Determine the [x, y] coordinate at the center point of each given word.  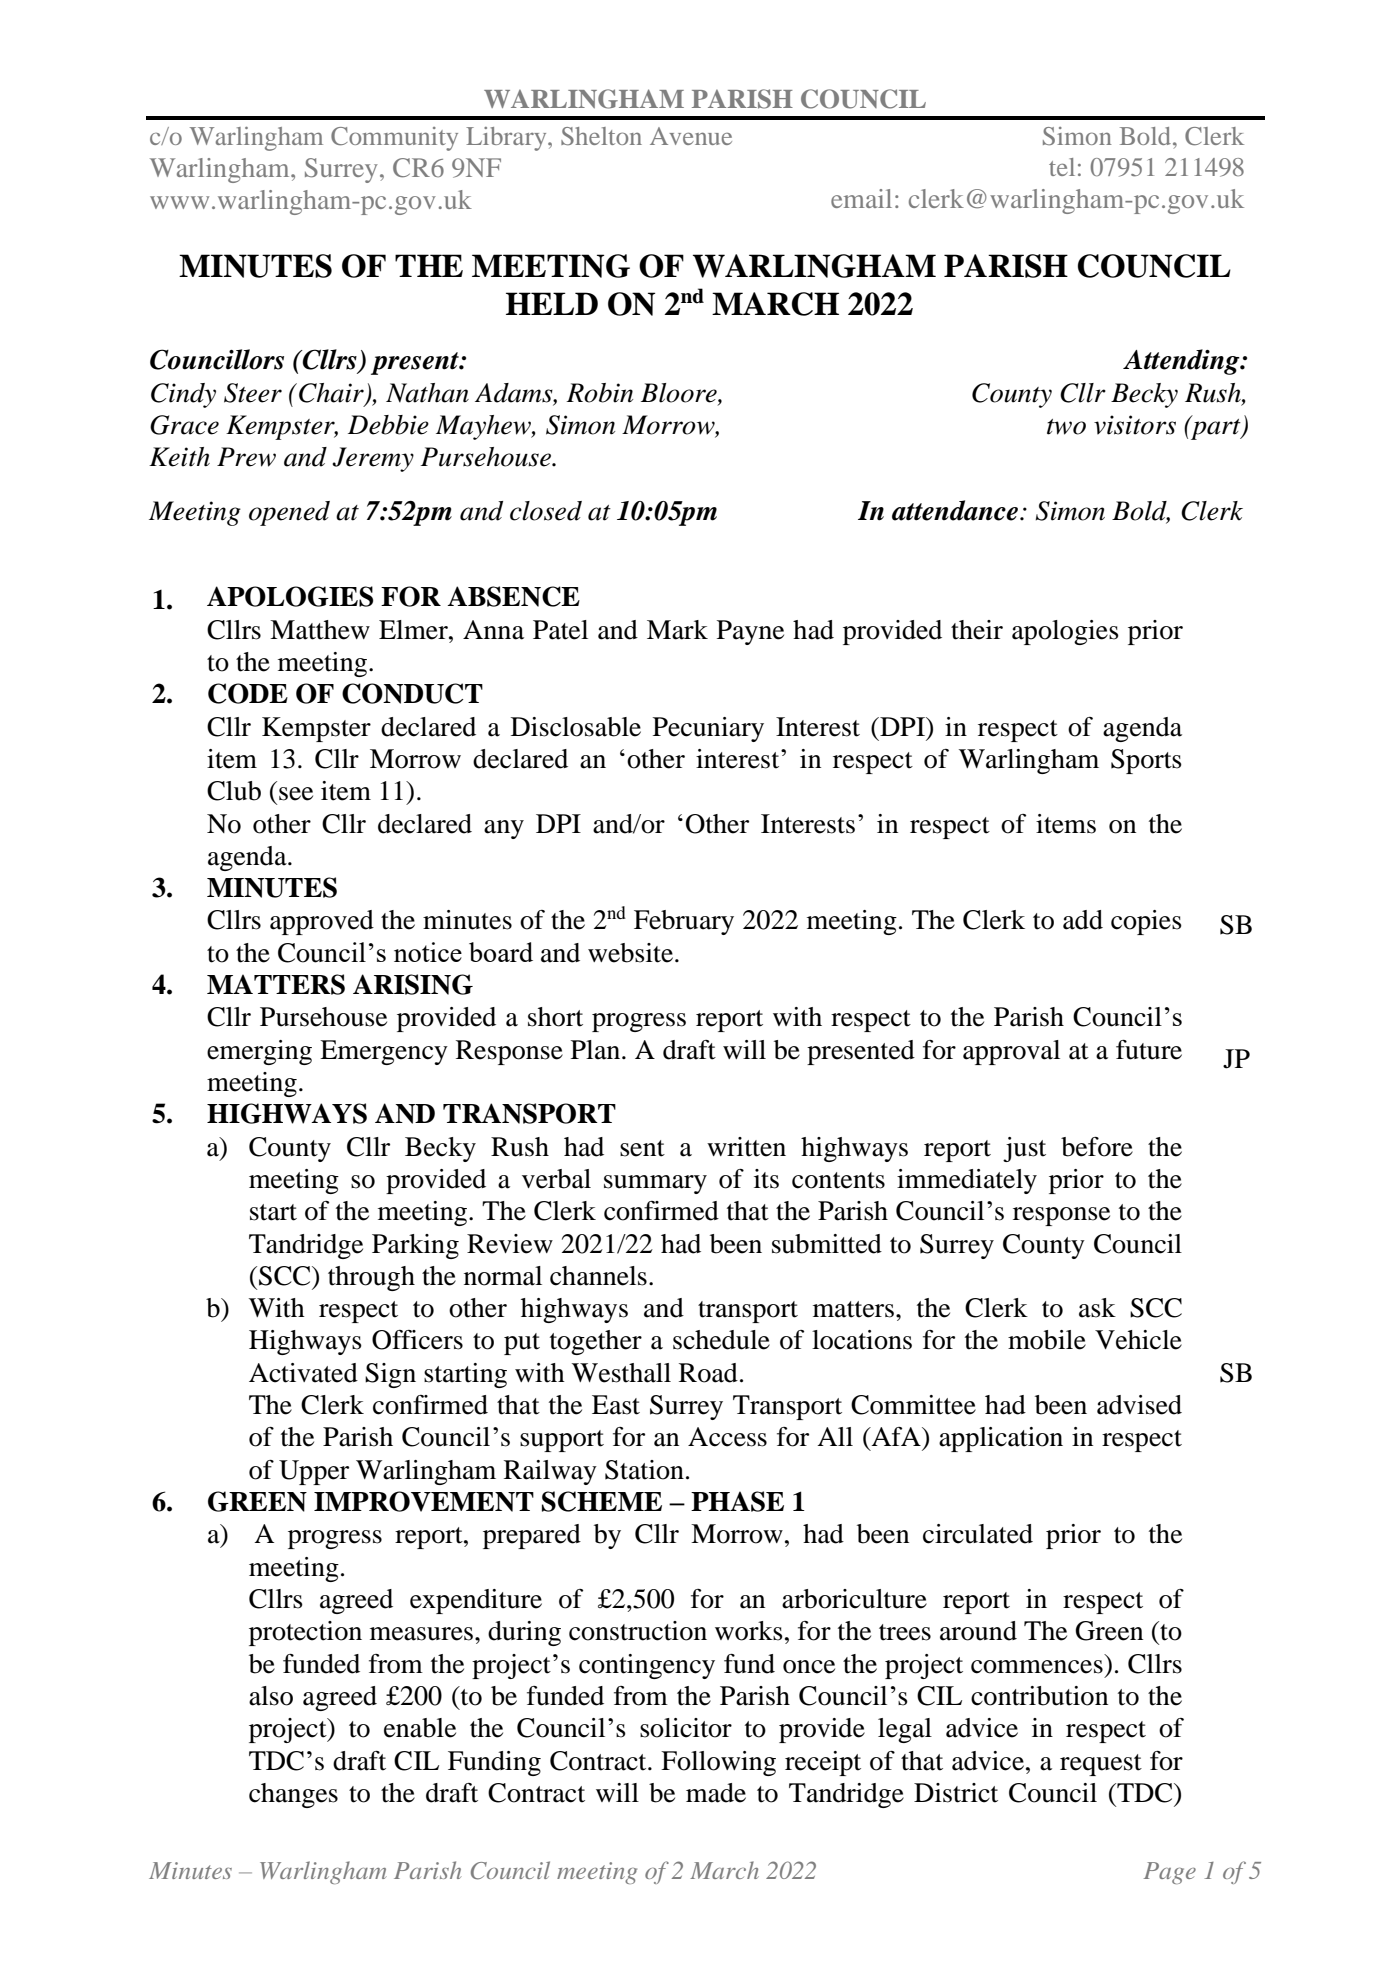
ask [1097, 1308]
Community [394, 139]
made [716, 1793]
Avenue [691, 136]
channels [598, 1276]
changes [293, 1795]
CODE [248, 693]
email [861, 198]
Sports [1146, 761]
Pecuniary [708, 729]
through [371, 1278]
